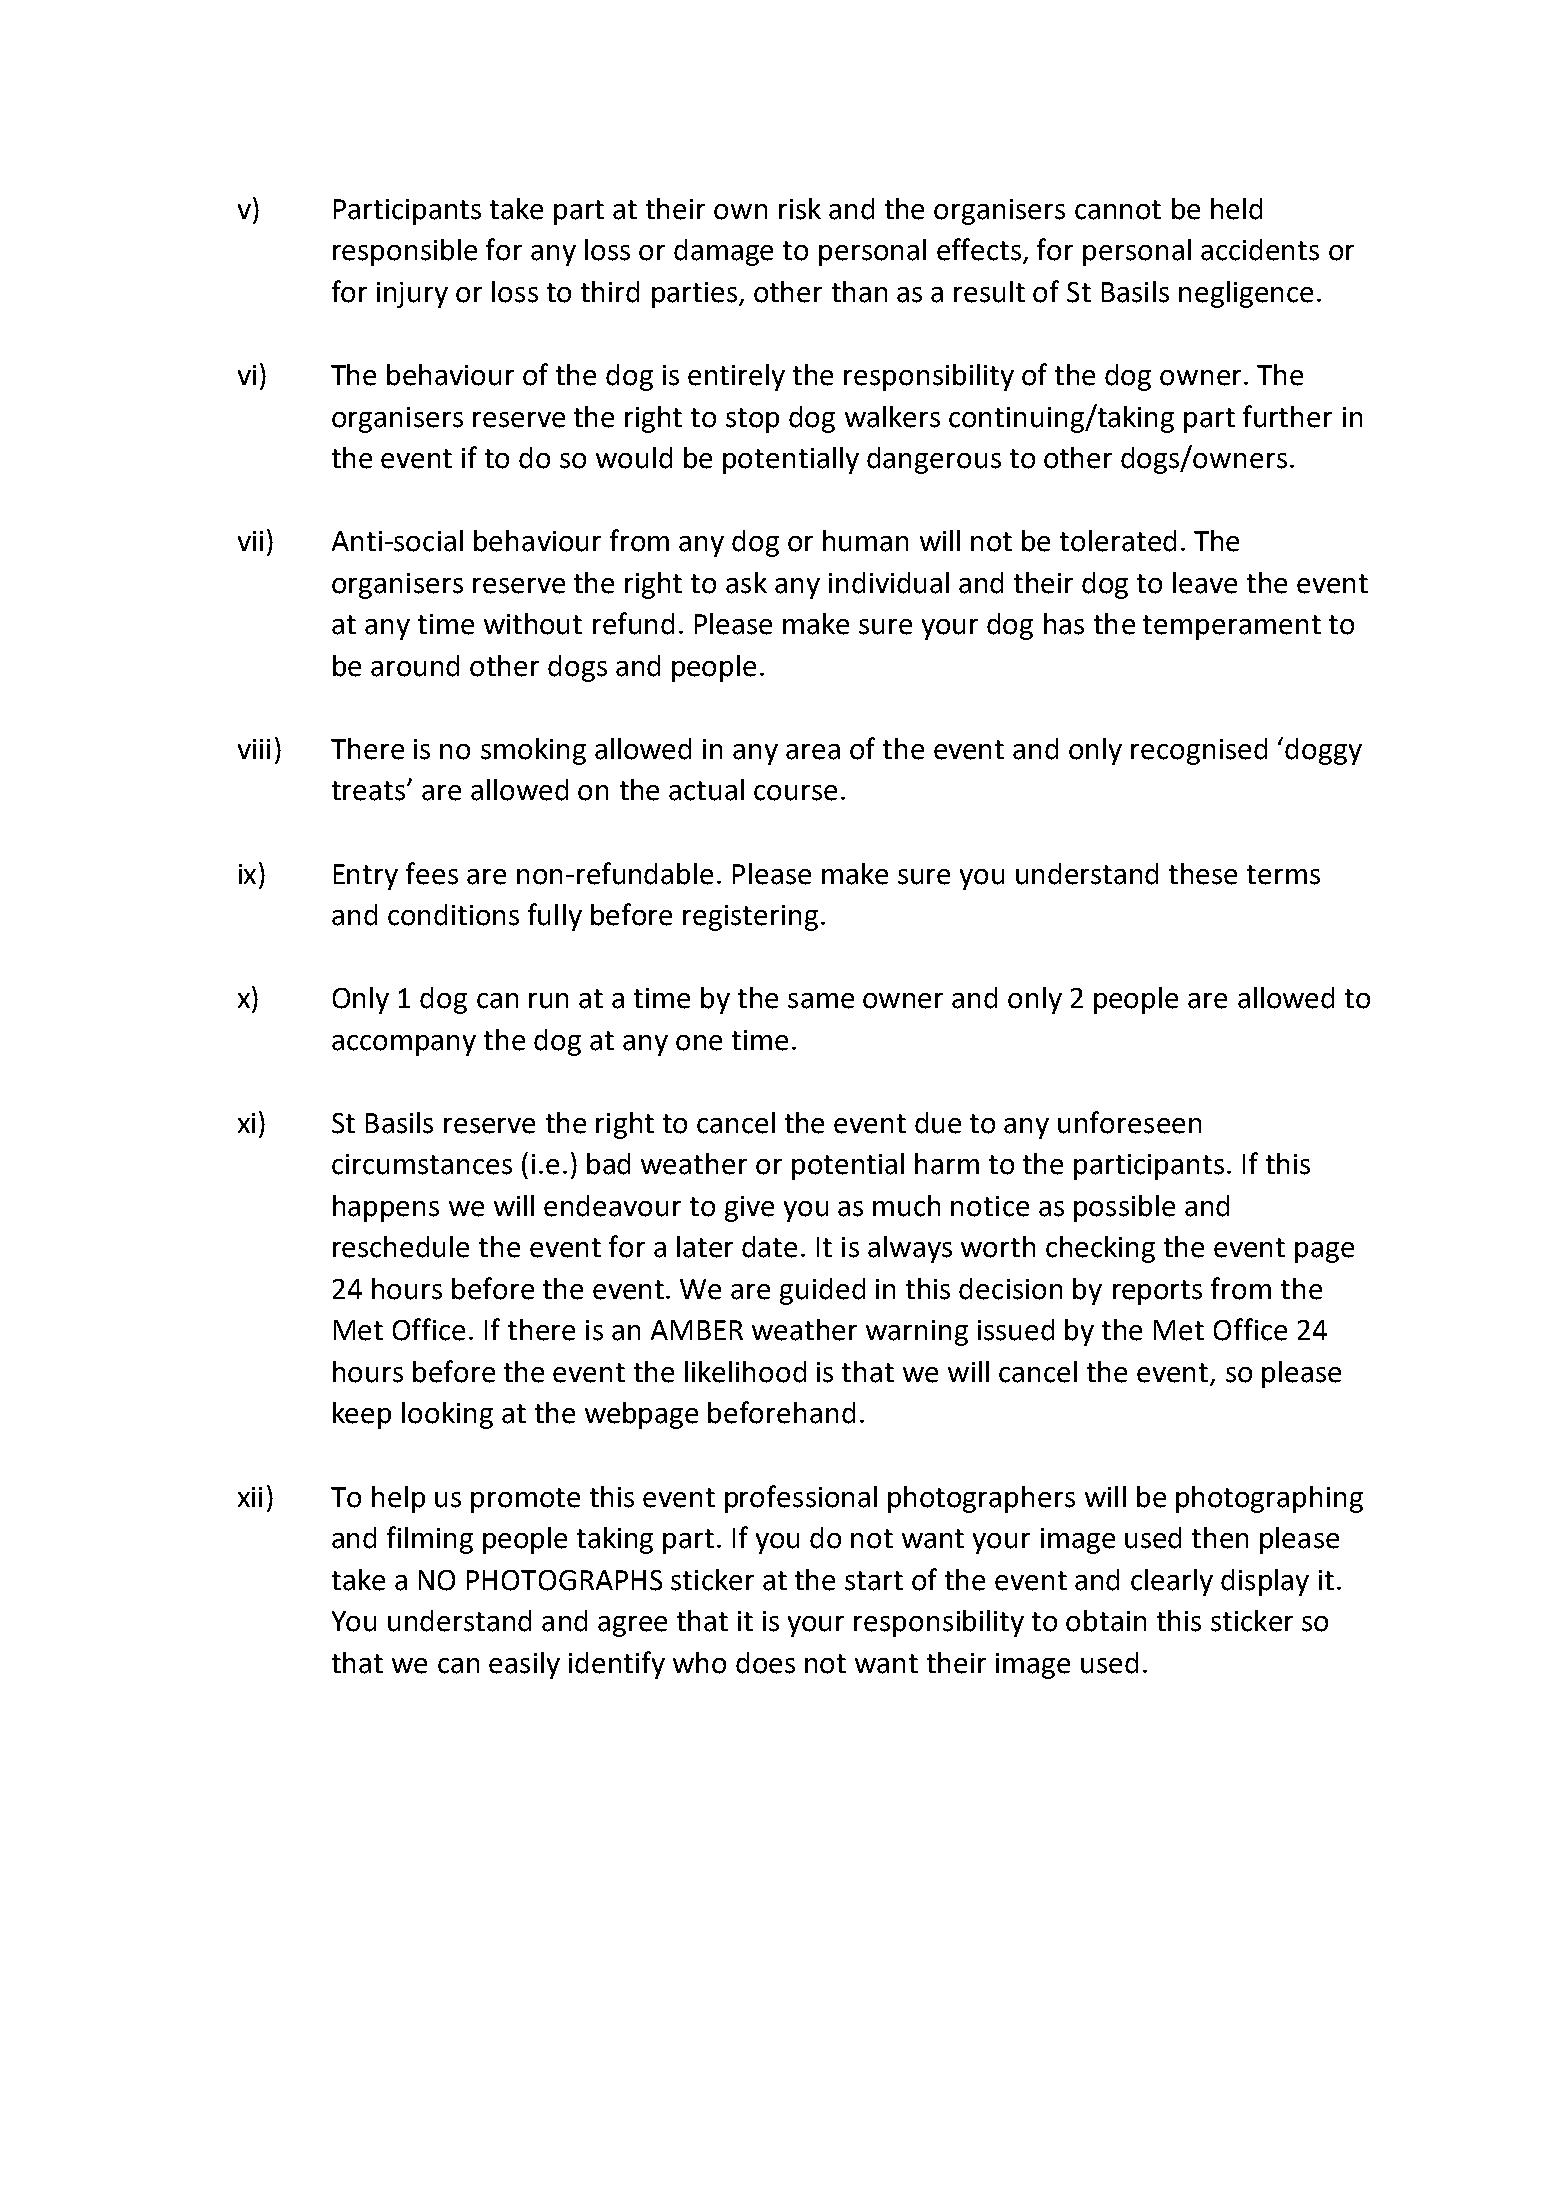  I want to click on filming, so click(430, 1540).
